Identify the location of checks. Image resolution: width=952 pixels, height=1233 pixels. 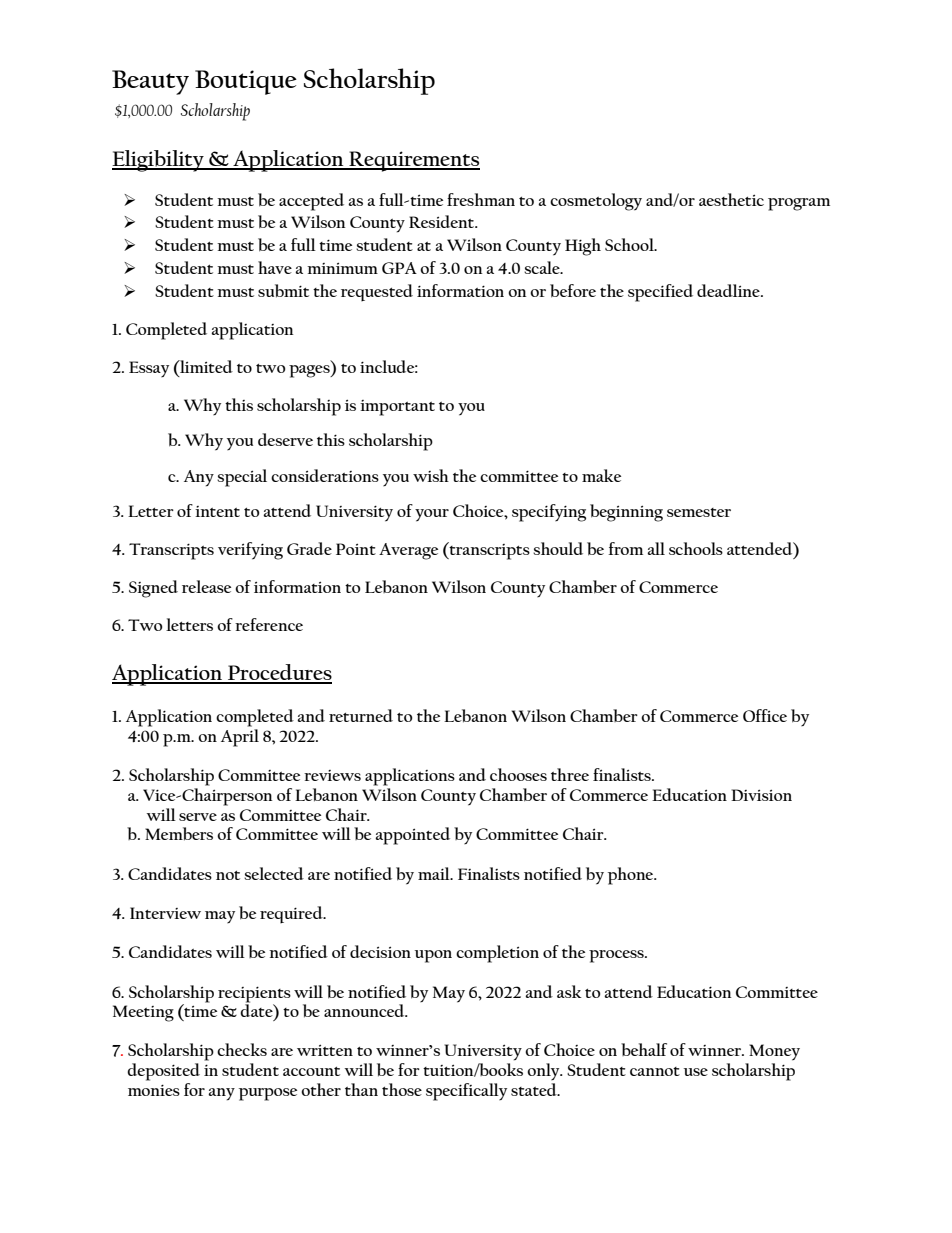
(242, 1049).
